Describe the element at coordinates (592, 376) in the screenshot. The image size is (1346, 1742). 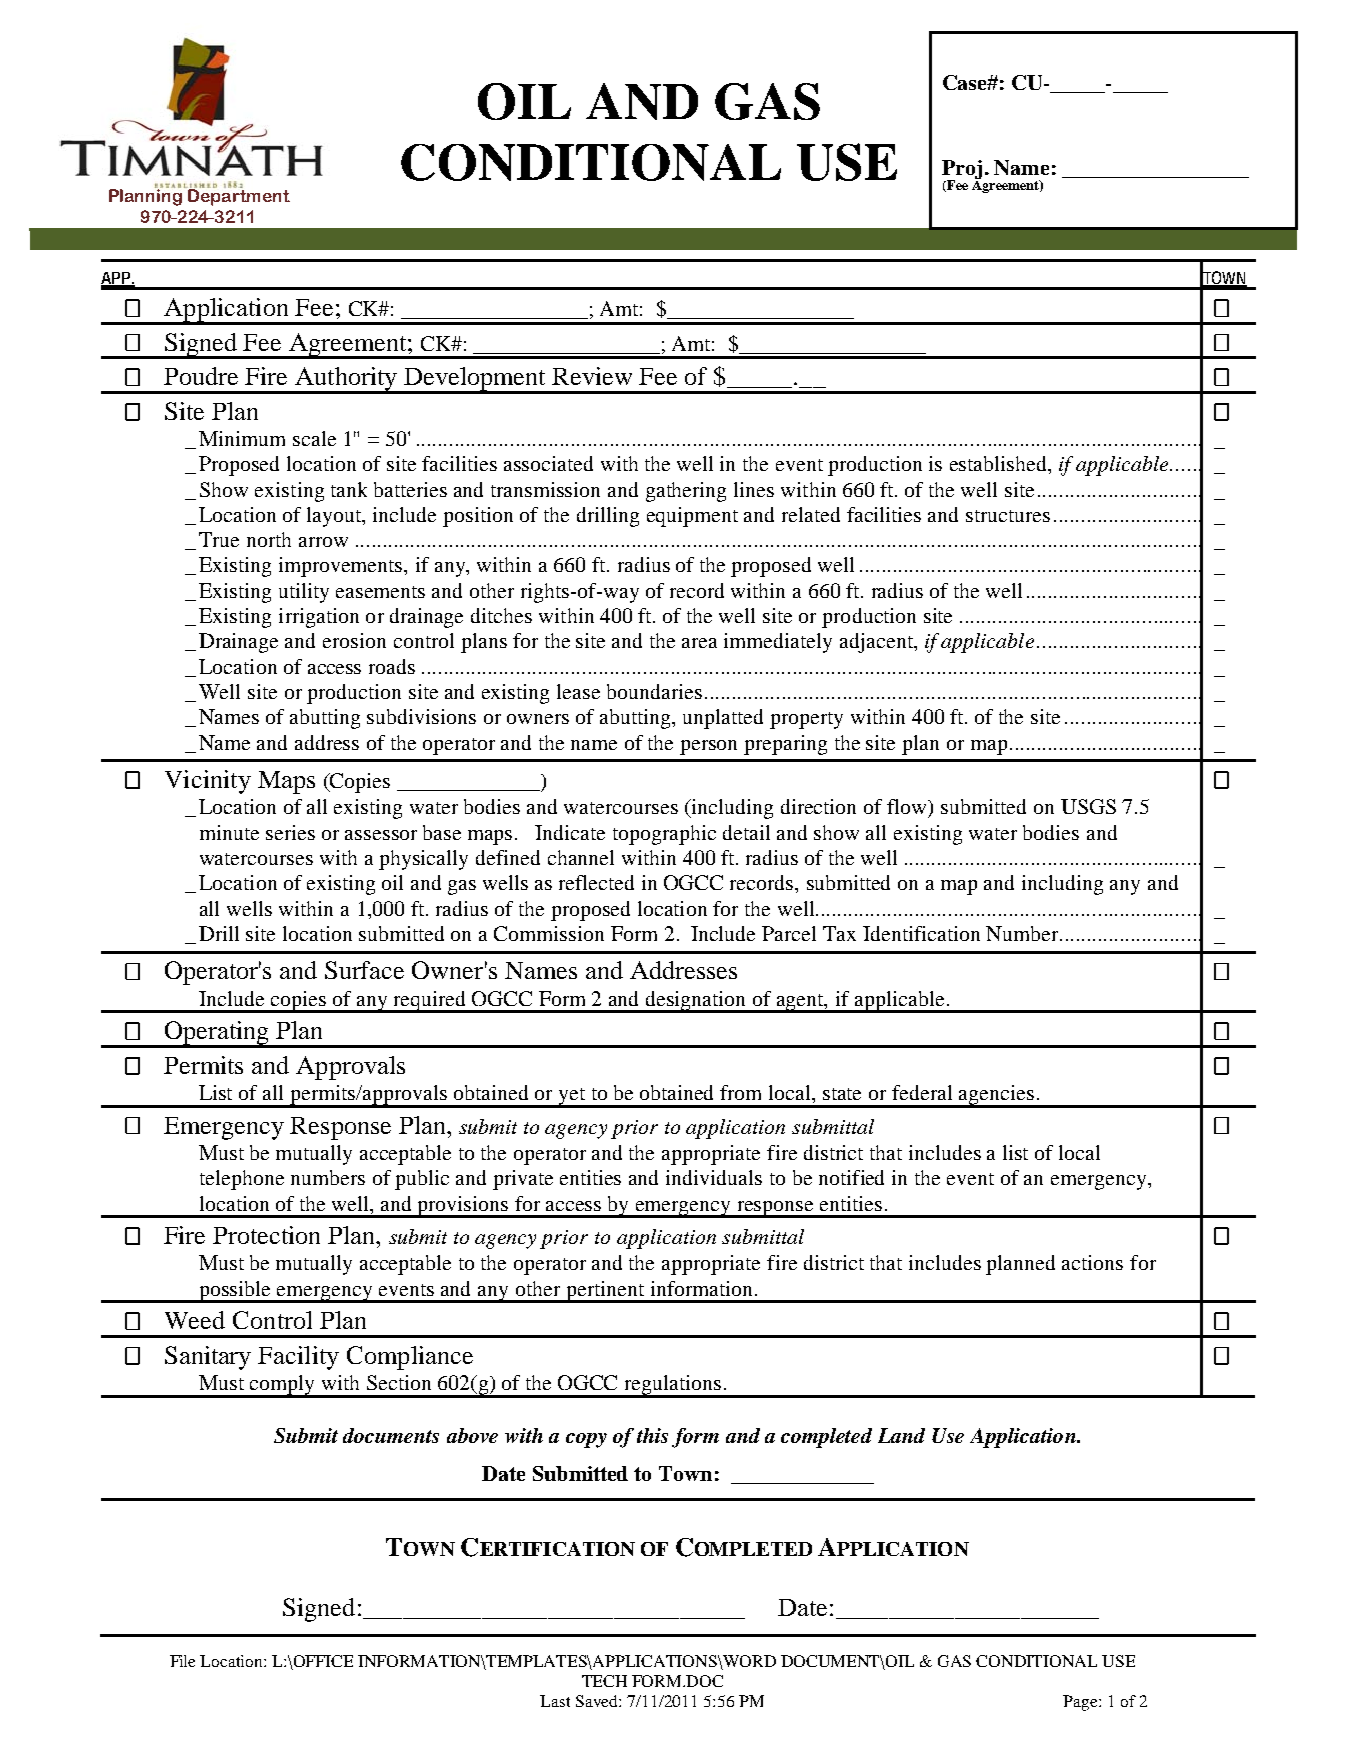
I see `Review` at that location.
